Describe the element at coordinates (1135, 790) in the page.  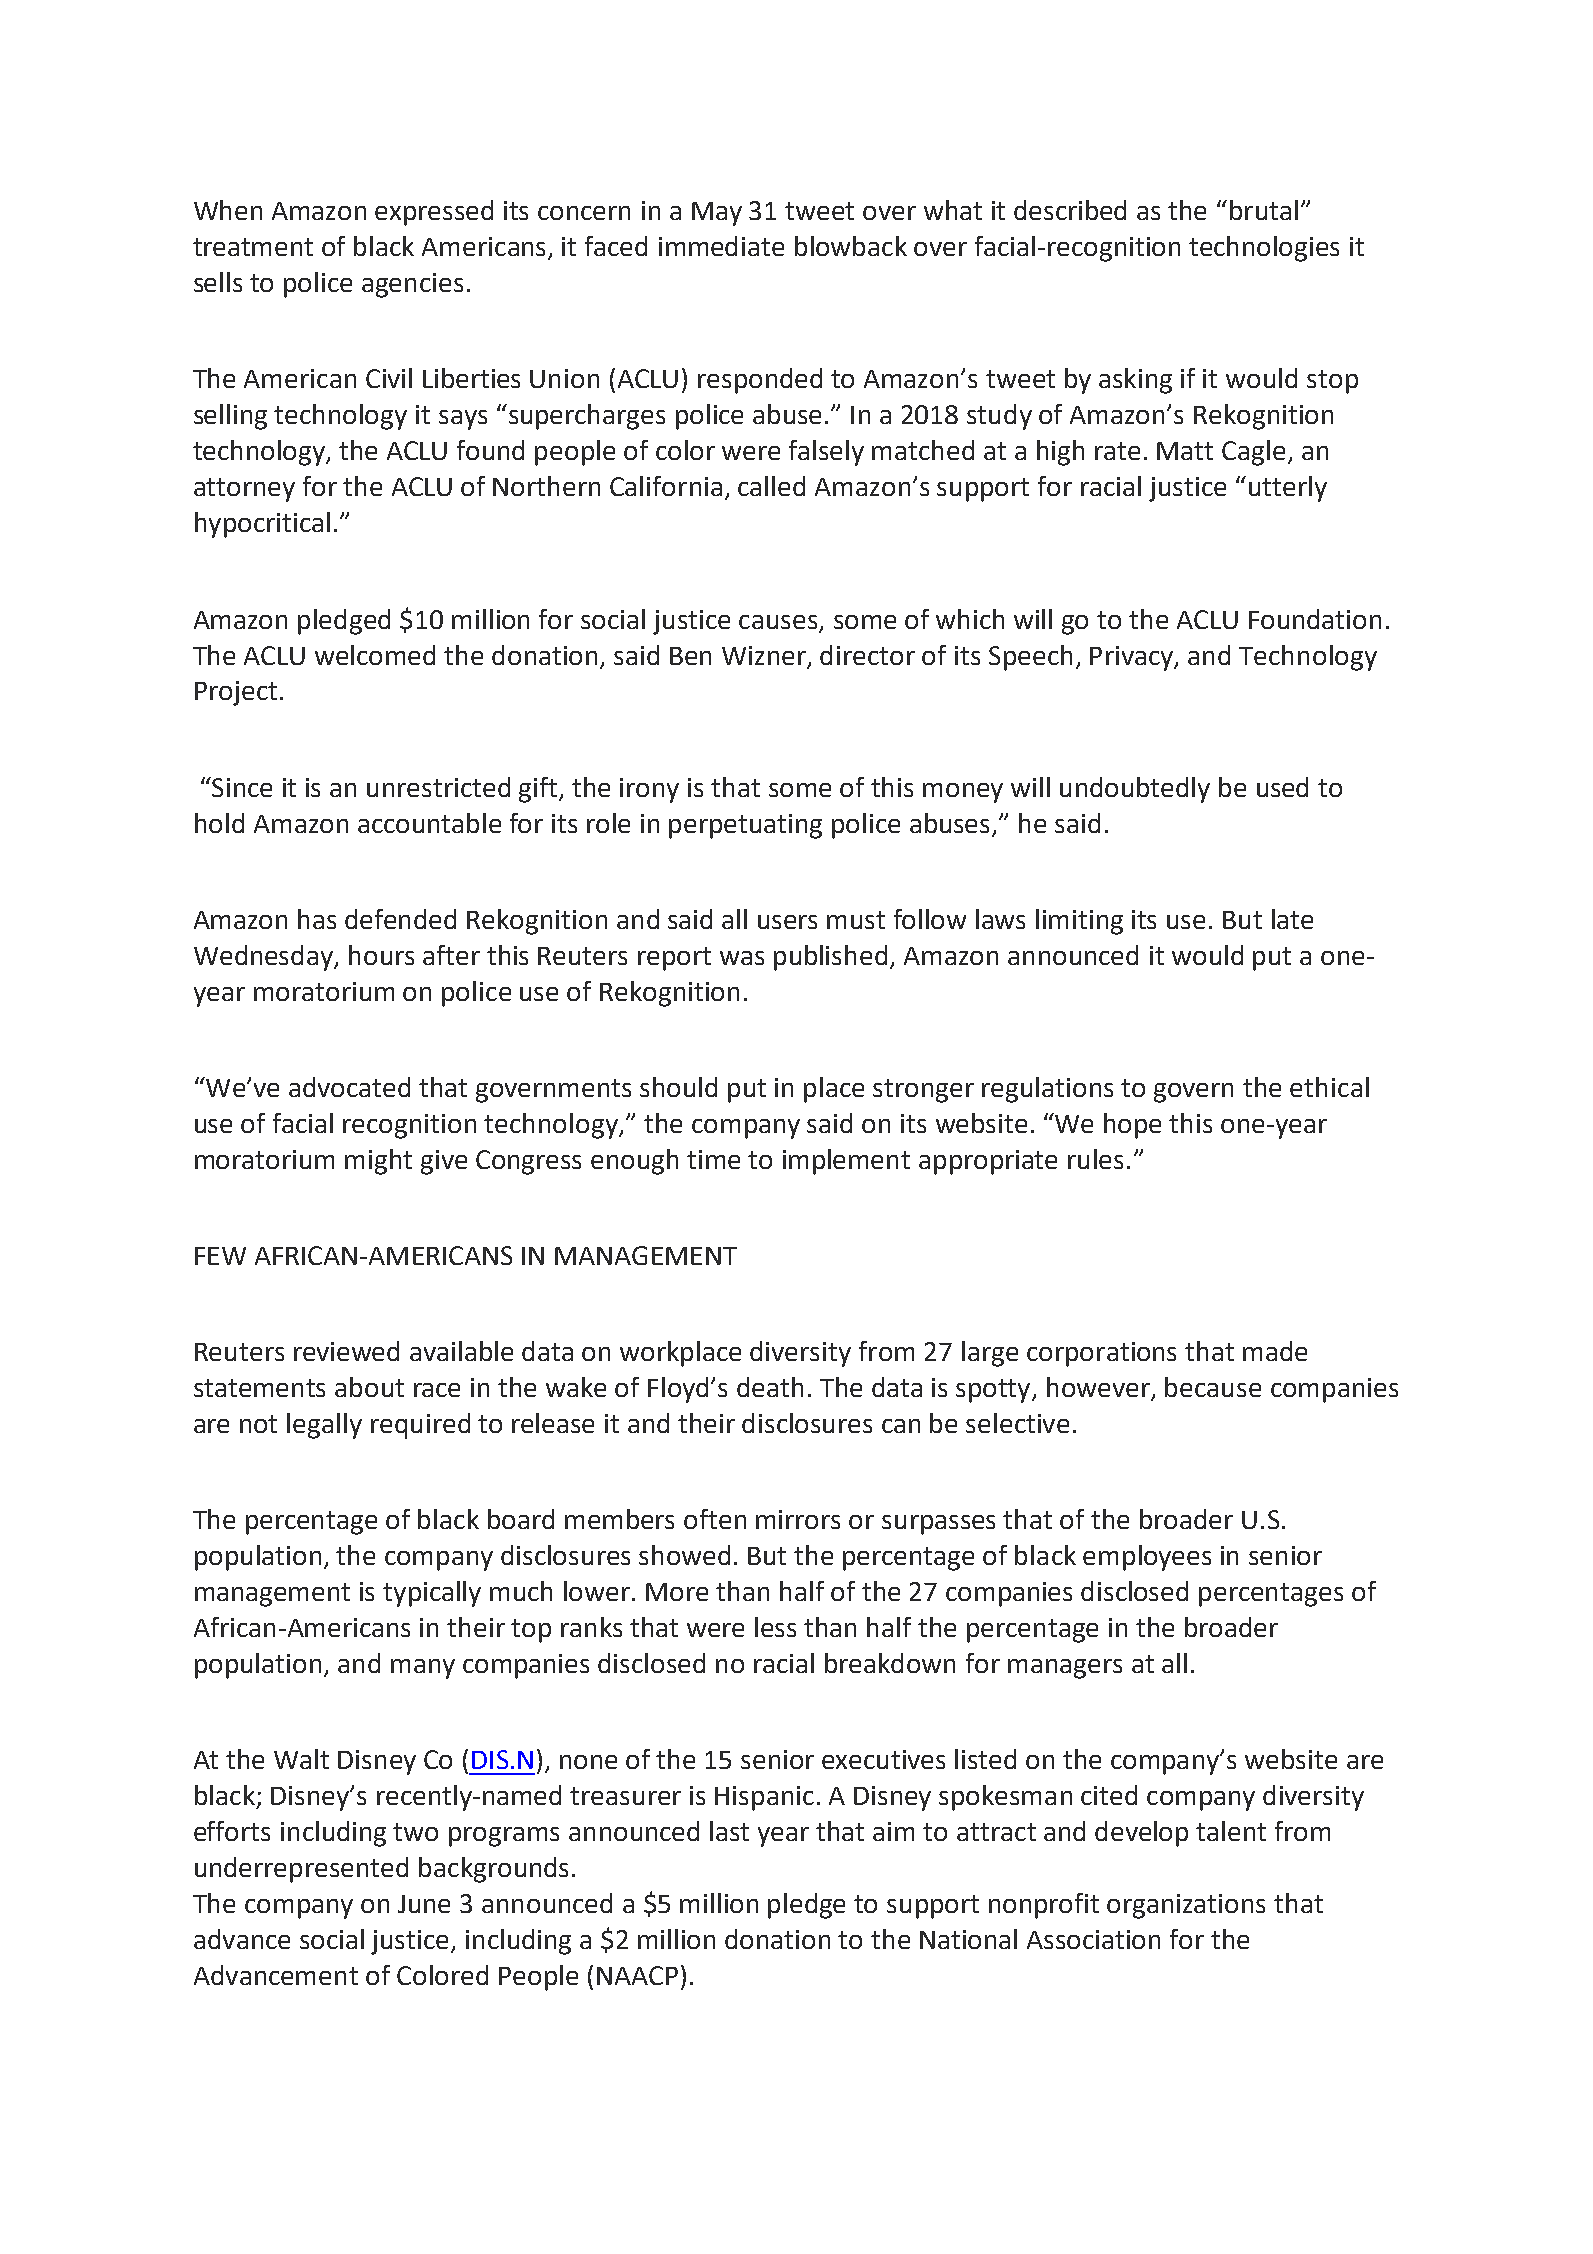
I see `undoubtedly` at that location.
